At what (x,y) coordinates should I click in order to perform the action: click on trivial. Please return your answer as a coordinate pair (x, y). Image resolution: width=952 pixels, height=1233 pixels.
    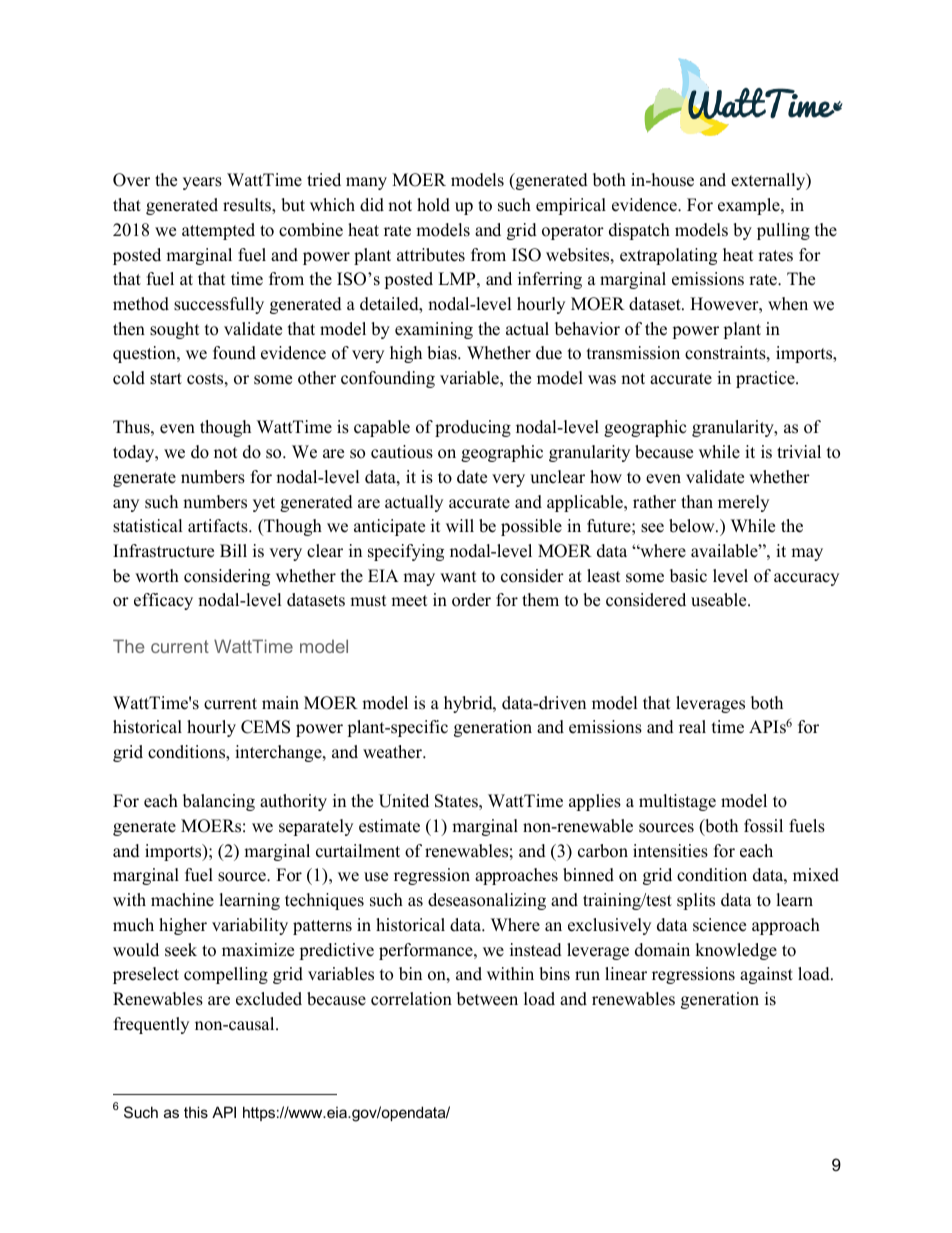
    Looking at the image, I should click on (799, 451).
